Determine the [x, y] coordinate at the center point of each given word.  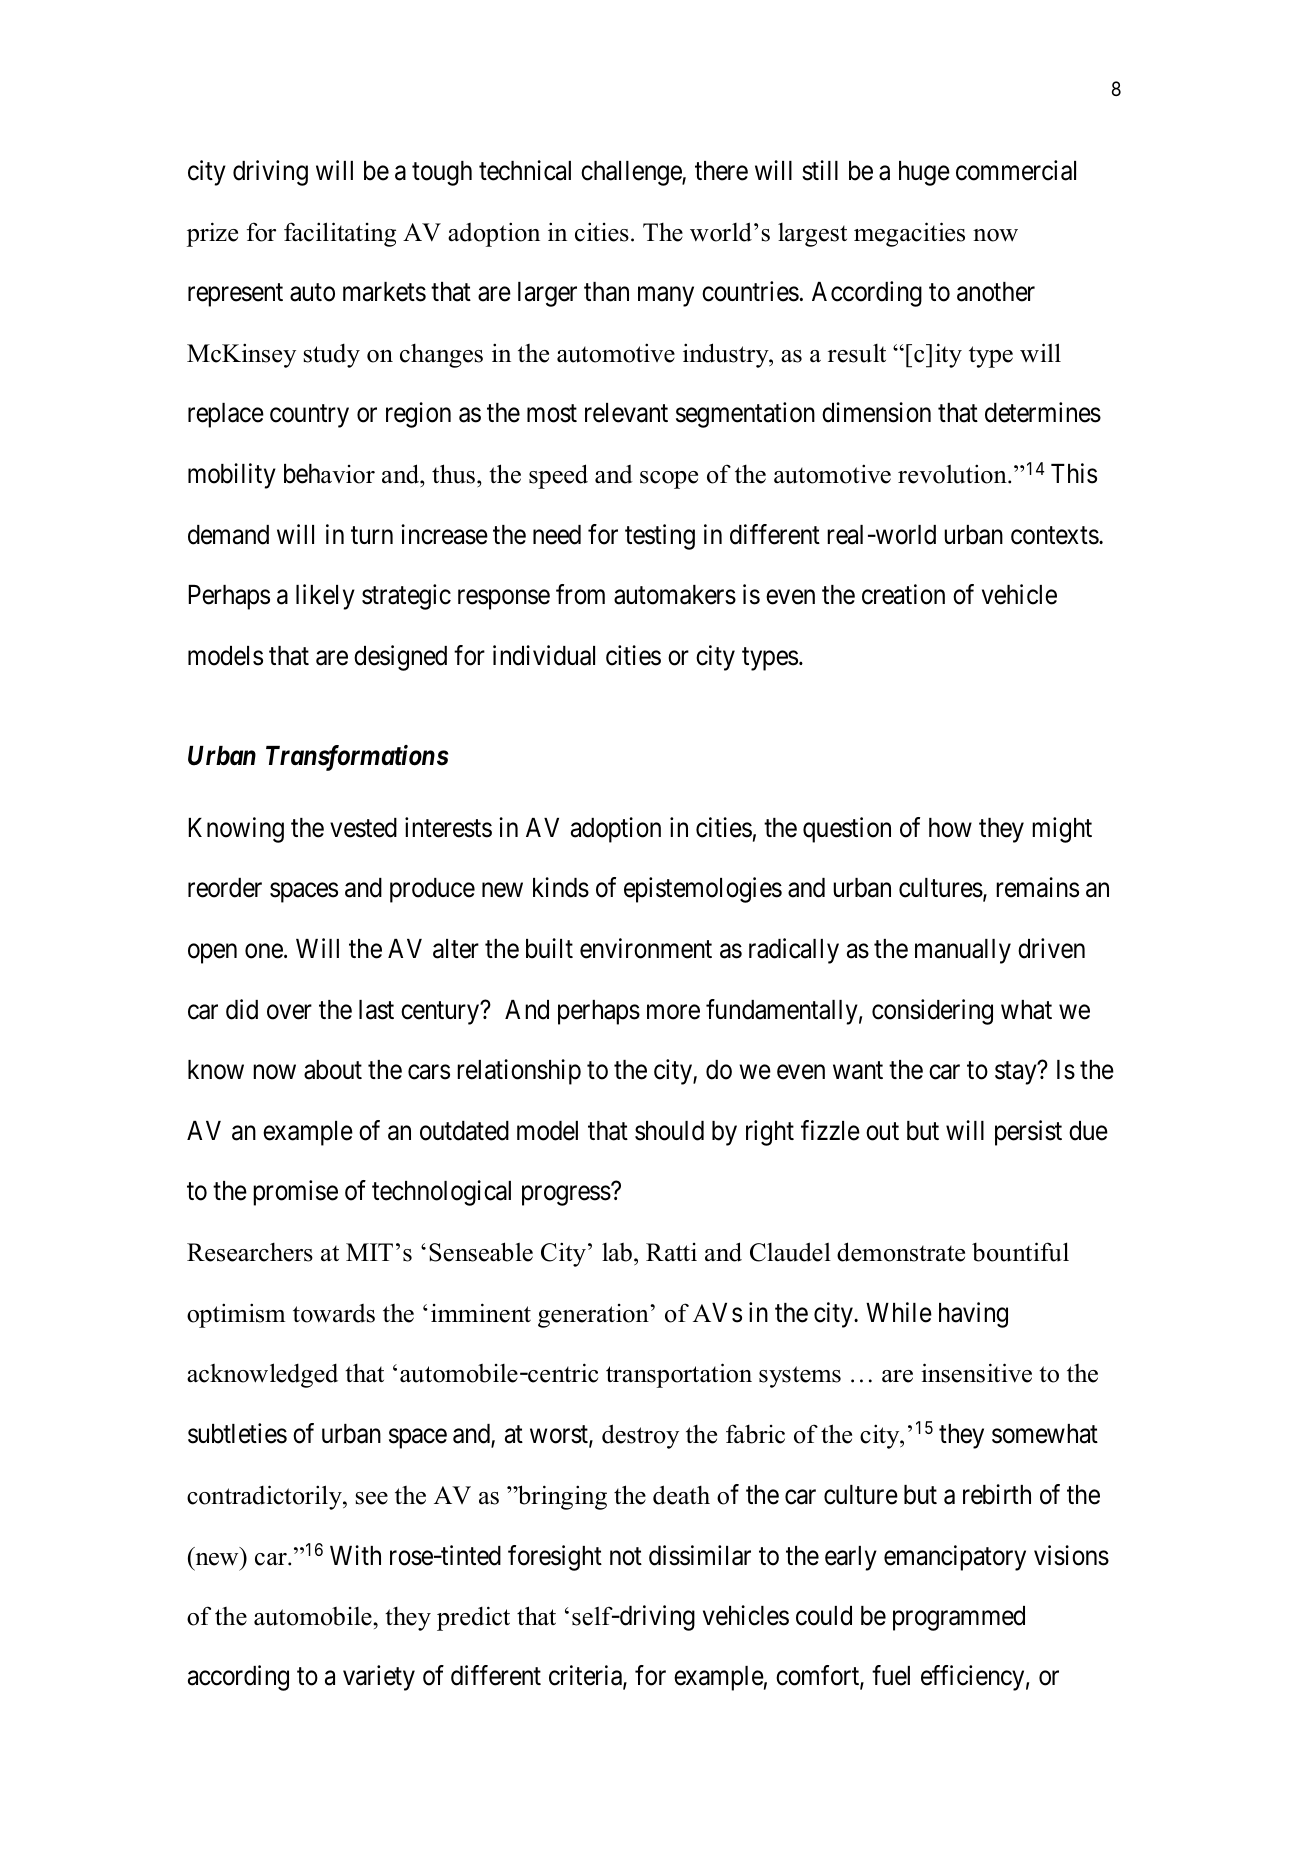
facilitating [340, 234]
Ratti [671, 1252]
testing [660, 537]
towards [334, 1313]
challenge [632, 173]
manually [963, 951]
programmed [959, 1618]
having [973, 1315]
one [264, 951]
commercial [1016, 170]
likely [325, 597]
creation [903, 594]
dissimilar [700, 1555]
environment [646, 948]
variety [379, 1678]
